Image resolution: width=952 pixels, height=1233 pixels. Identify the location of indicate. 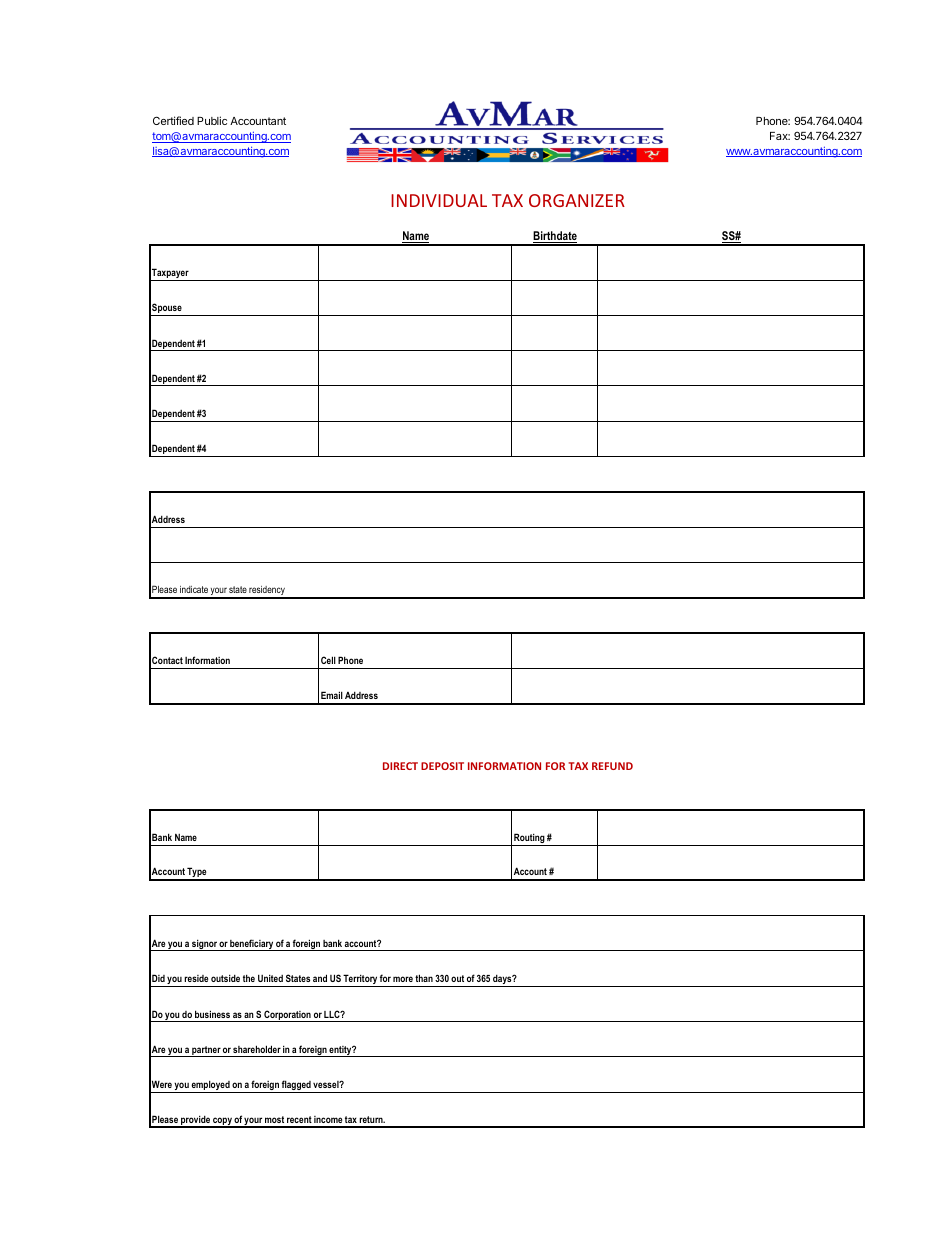
(194, 589).
